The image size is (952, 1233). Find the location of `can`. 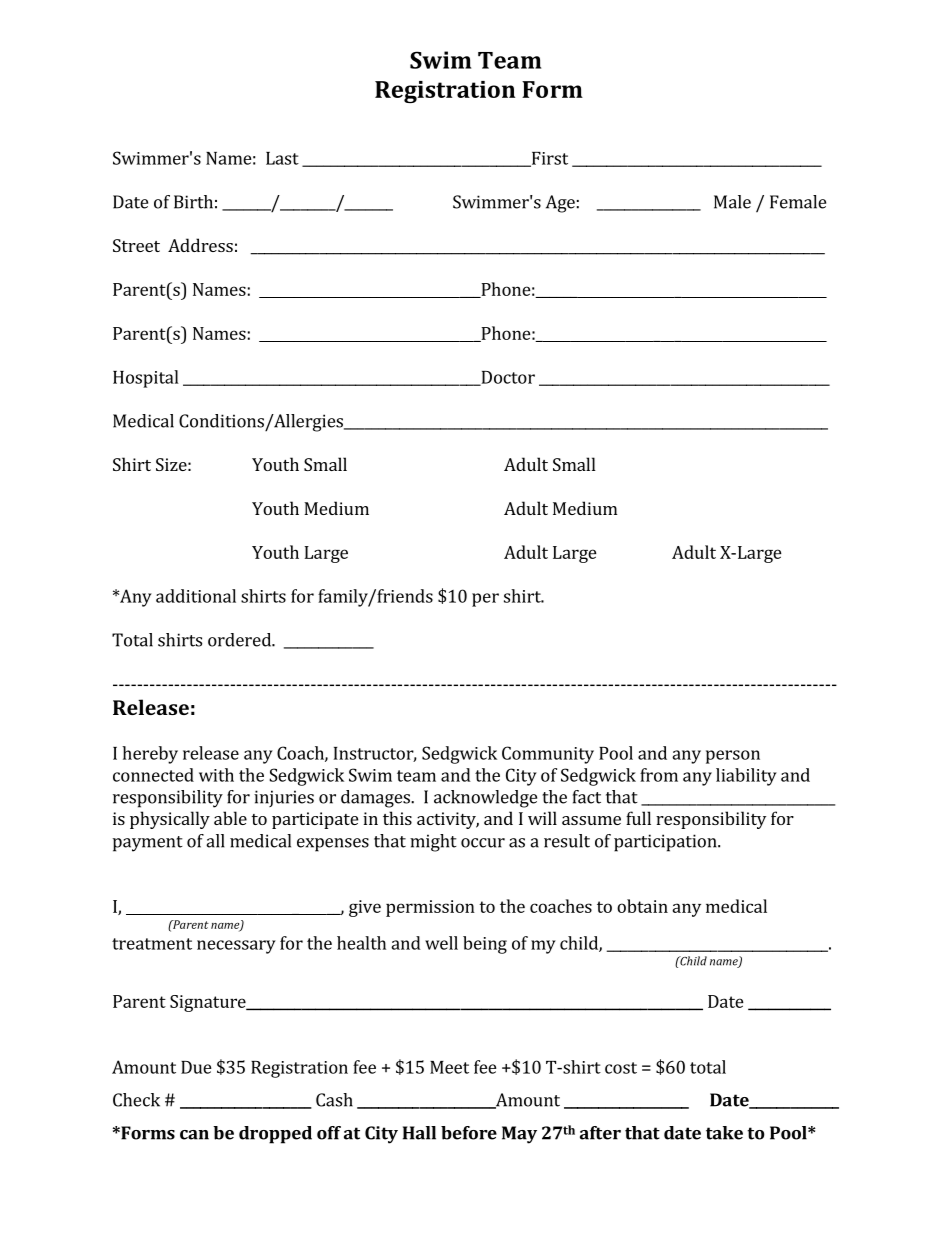

can is located at coordinates (194, 1135).
